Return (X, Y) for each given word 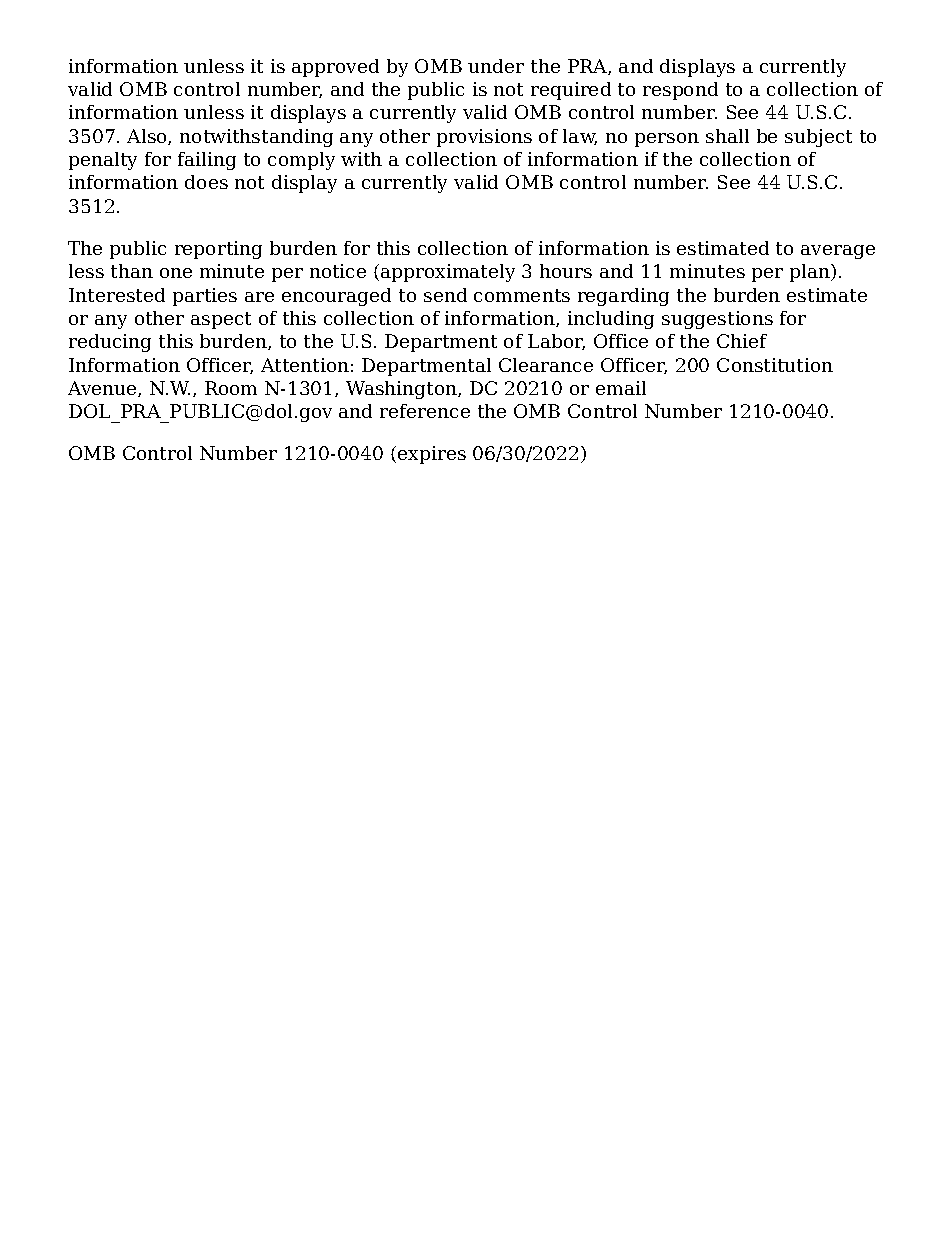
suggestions (717, 320)
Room (231, 388)
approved (335, 68)
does (206, 182)
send (445, 295)
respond (680, 91)
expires (432, 455)
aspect (221, 320)
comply (301, 161)
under (496, 66)
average (838, 252)
